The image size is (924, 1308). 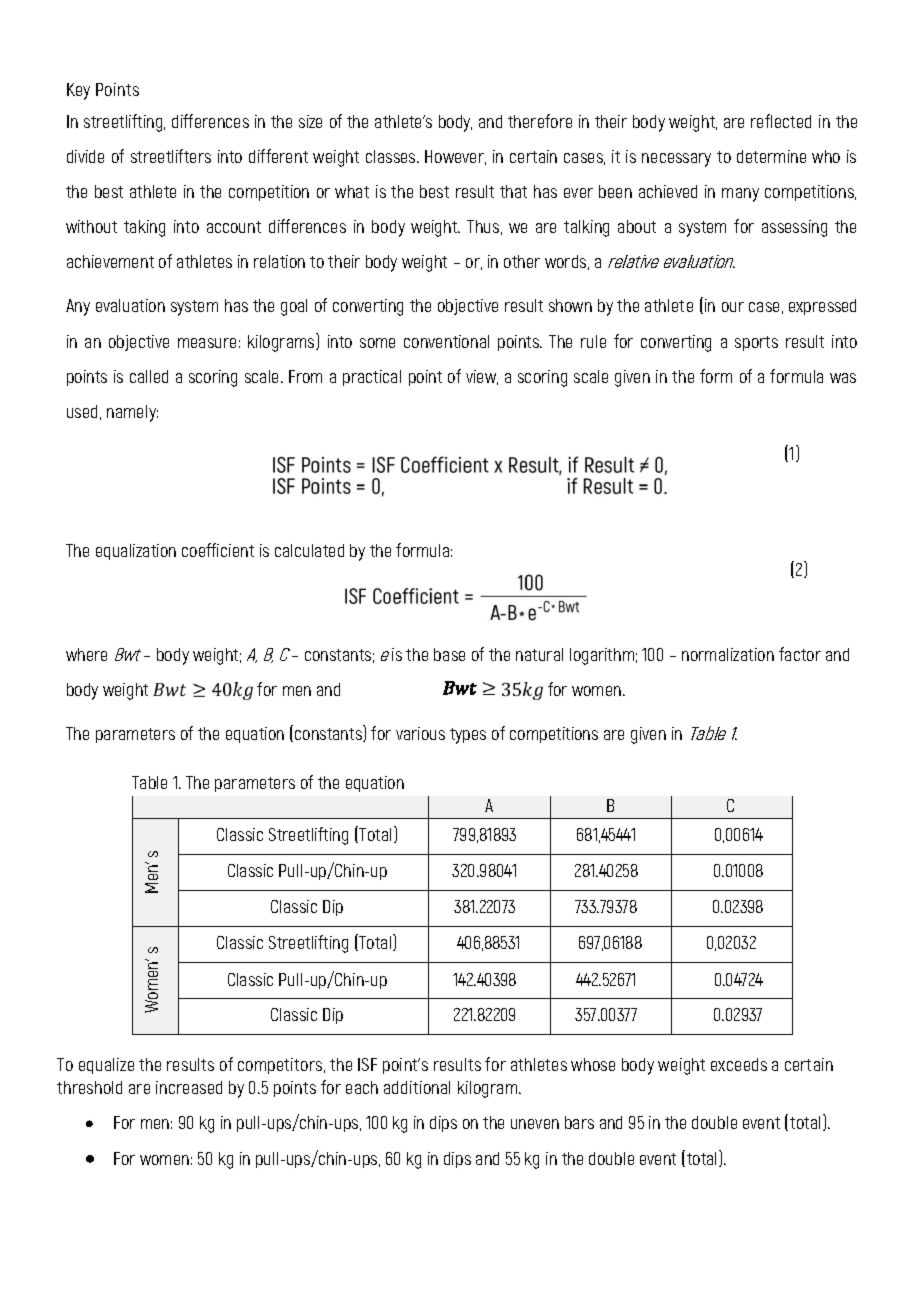 I want to click on divide, so click(x=85, y=156).
